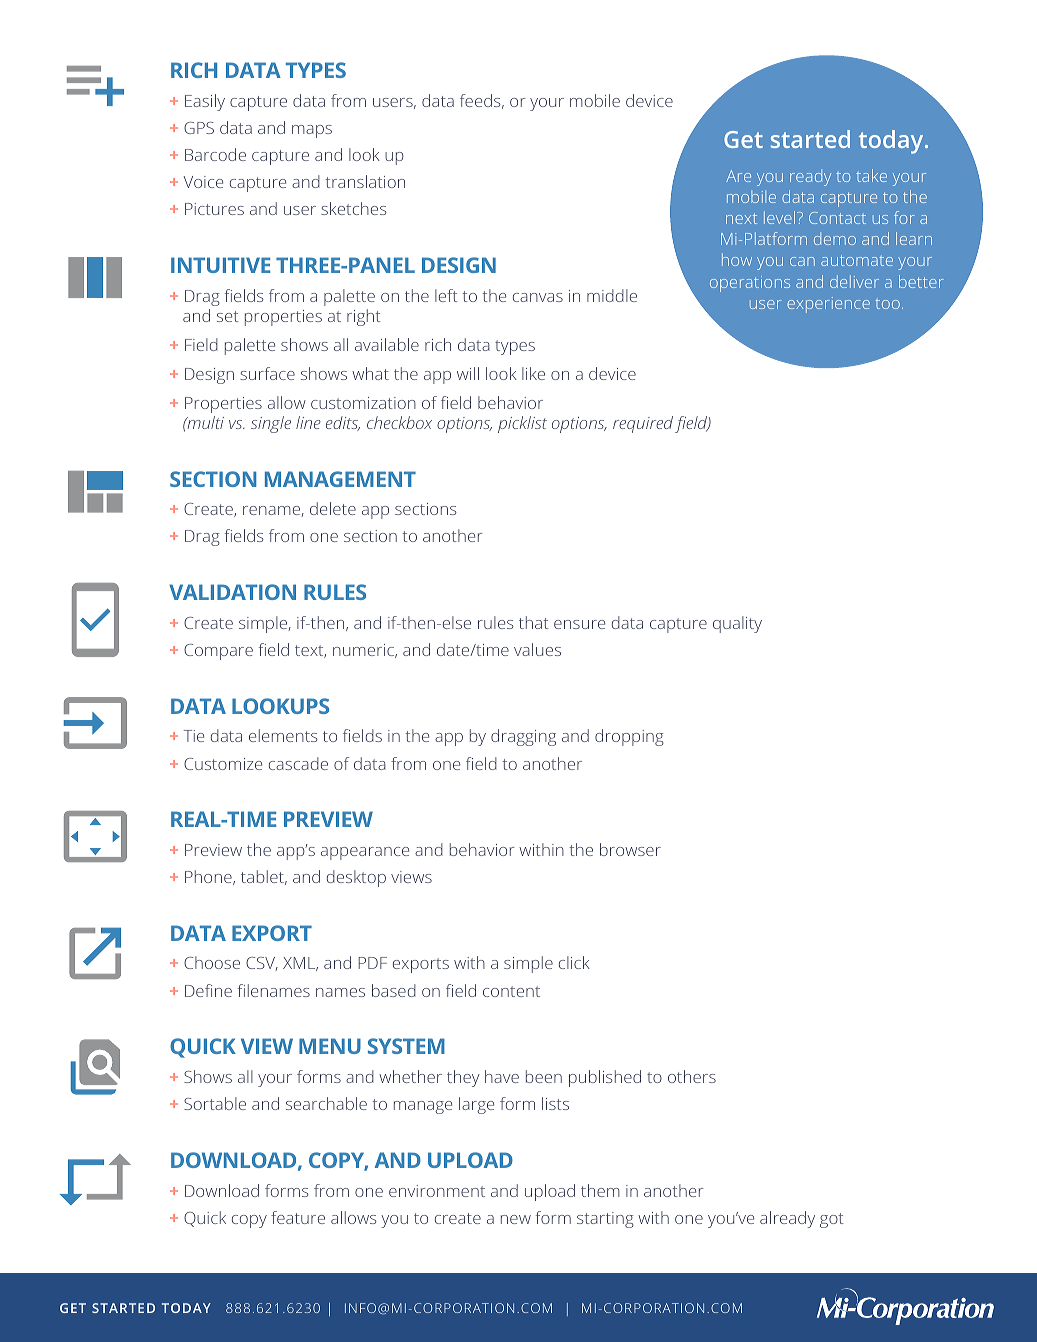 The width and height of the screenshot is (1037, 1342). What do you see at coordinates (600, 1190) in the screenshot?
I see `them` at bounding box center [600, 1190].
